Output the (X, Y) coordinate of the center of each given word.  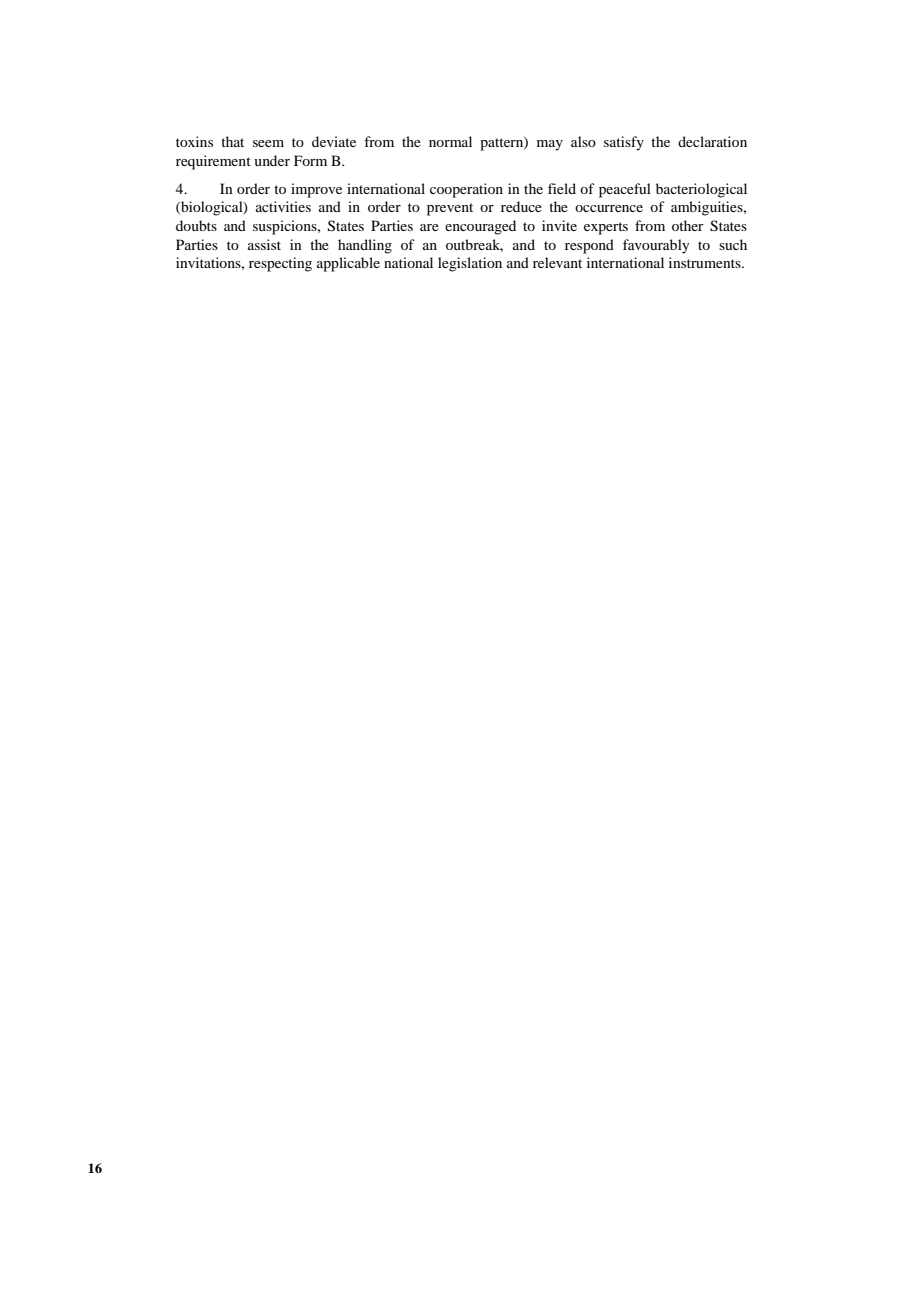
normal (450, 141)
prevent (450, 209)
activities (283, 206)
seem (268, 143)
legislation (470, 264)
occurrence (609, 208)
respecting (280, 264)
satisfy (624, 143)
